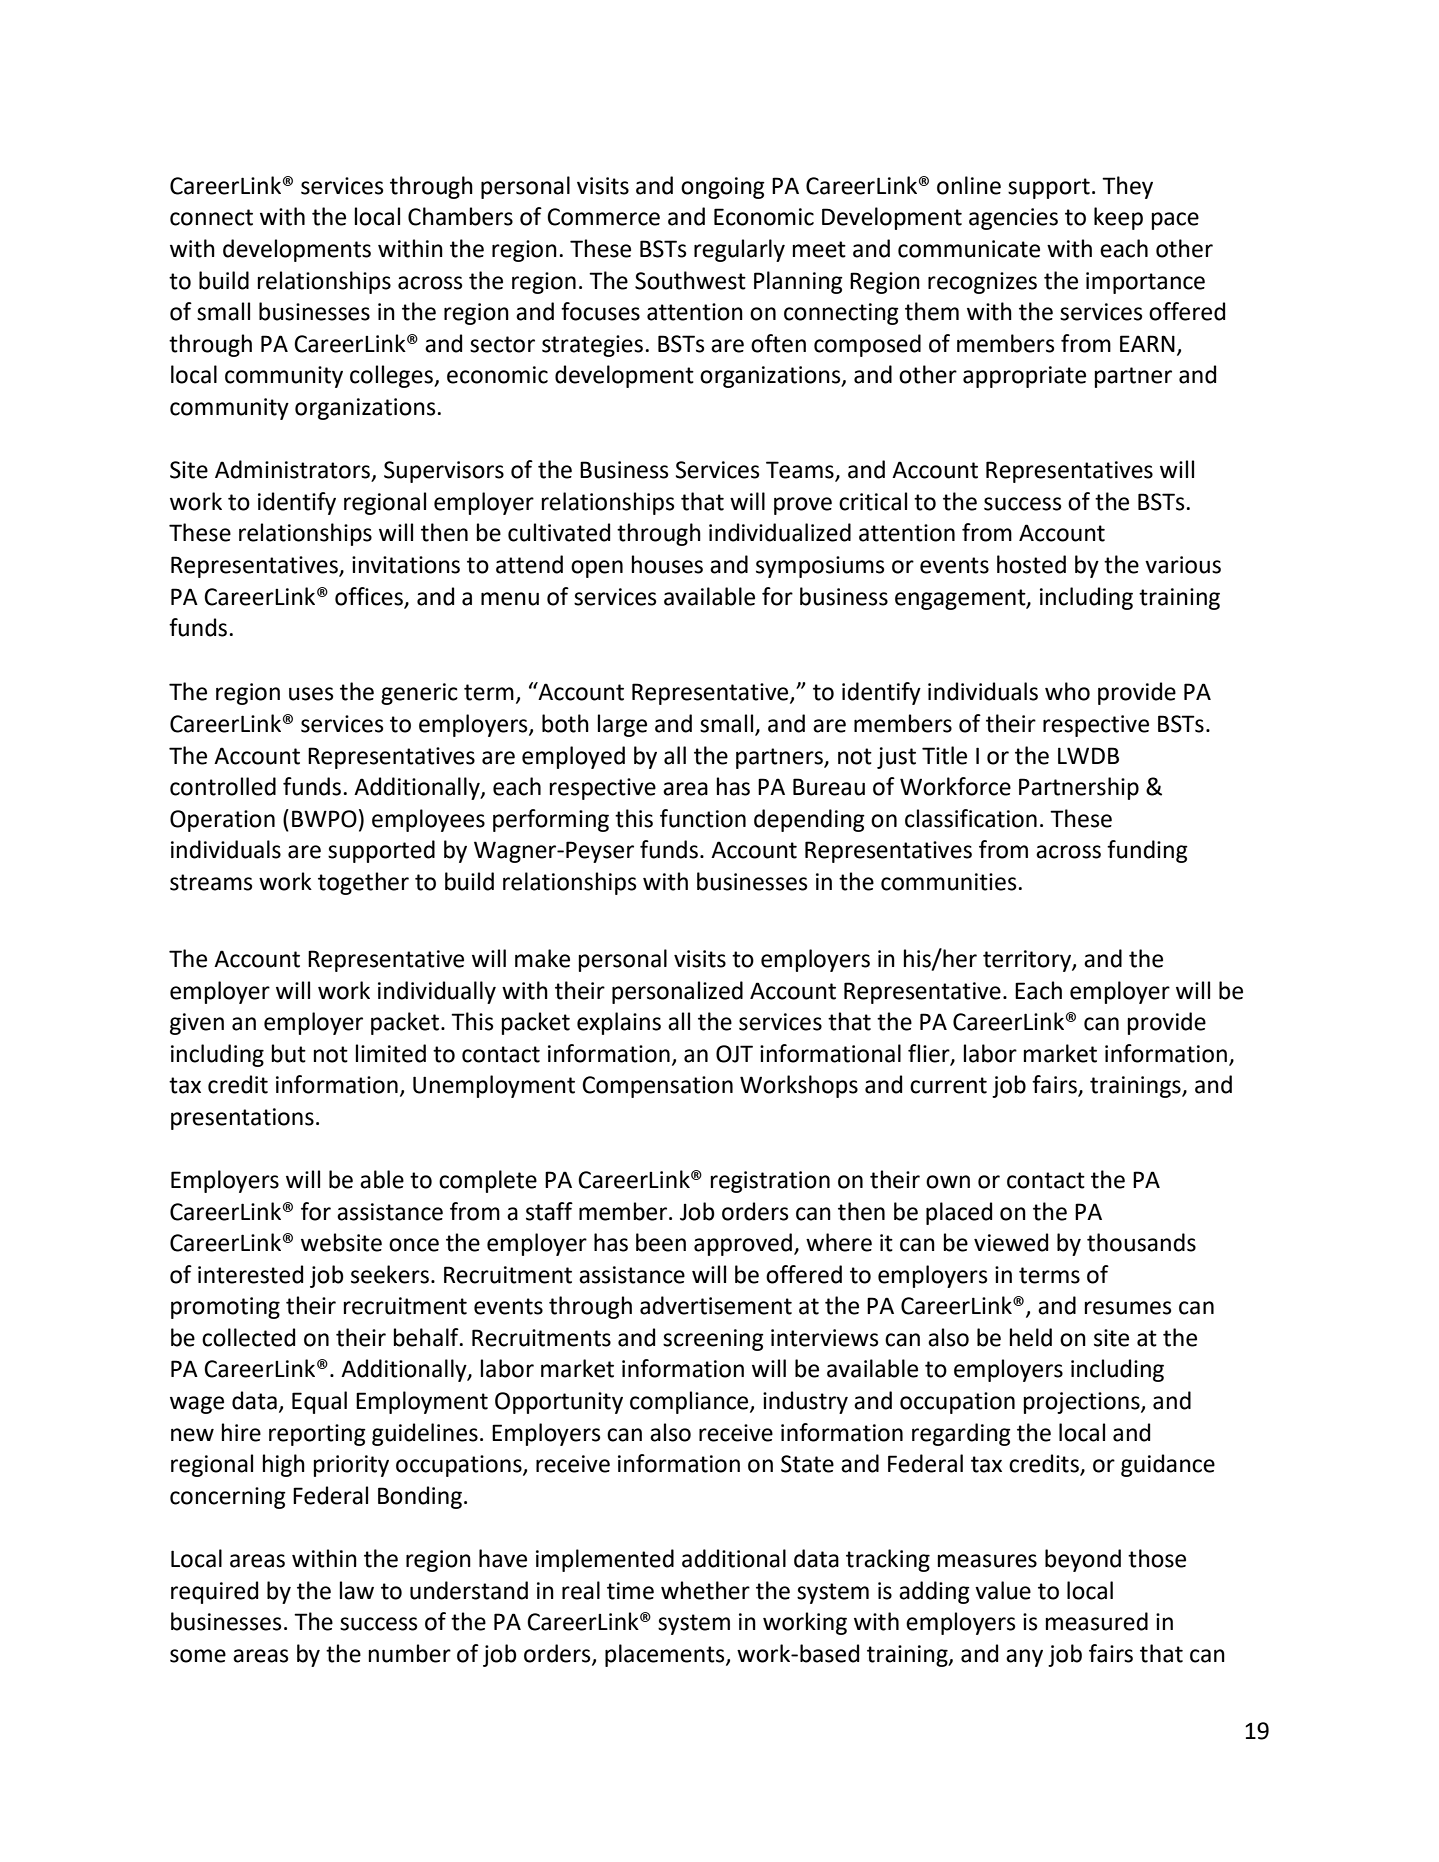  Describe the element at coordinates (661, 1242) in the page. I see `been` at that location.
